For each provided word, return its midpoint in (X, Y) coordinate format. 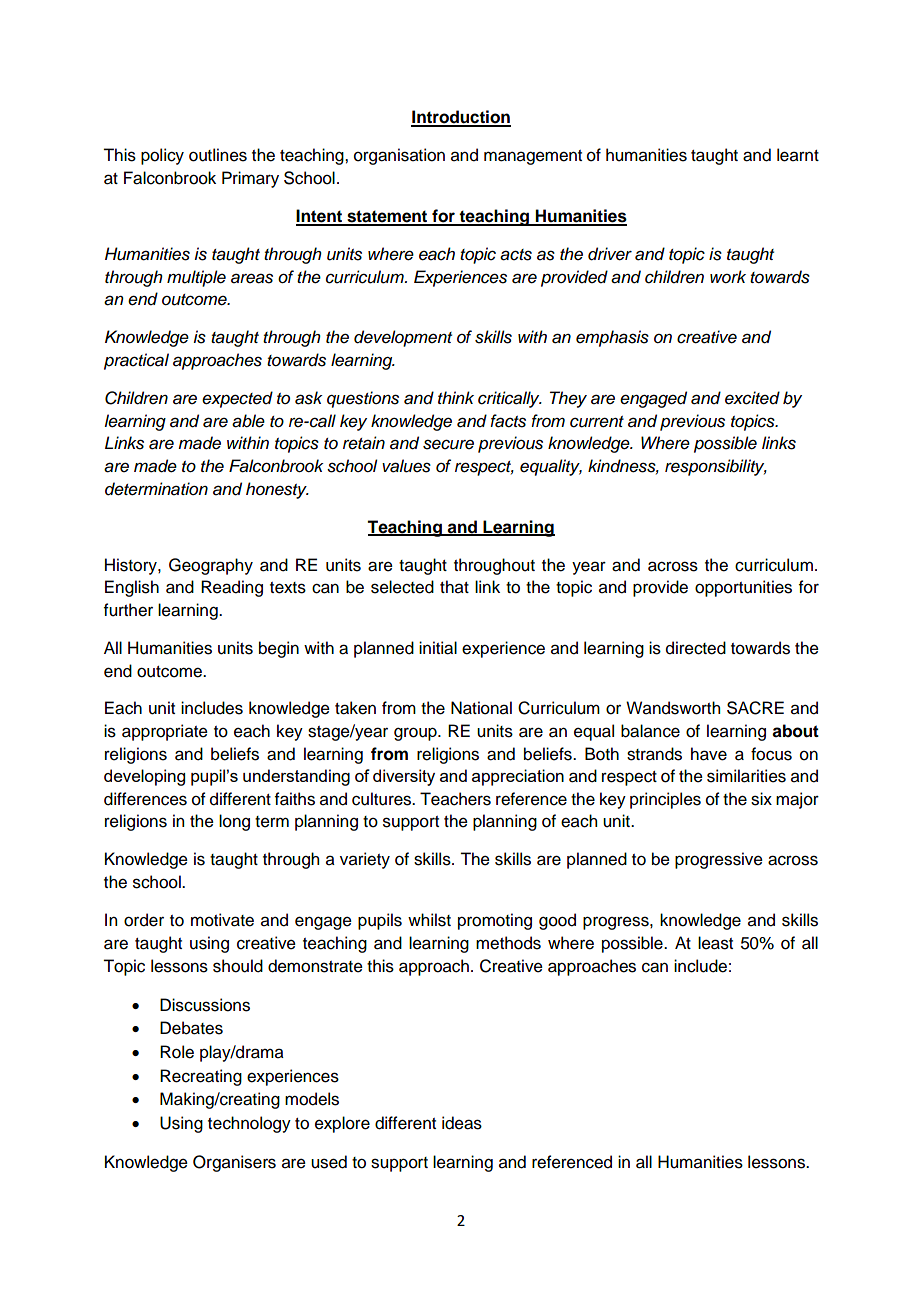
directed (696, 648)
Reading (232, 588)
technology (249, 1124)
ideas (462, 1123)
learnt (798, 155)
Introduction (461, 118)
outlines (218, 155)
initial (438, 648)
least (715, 943)
